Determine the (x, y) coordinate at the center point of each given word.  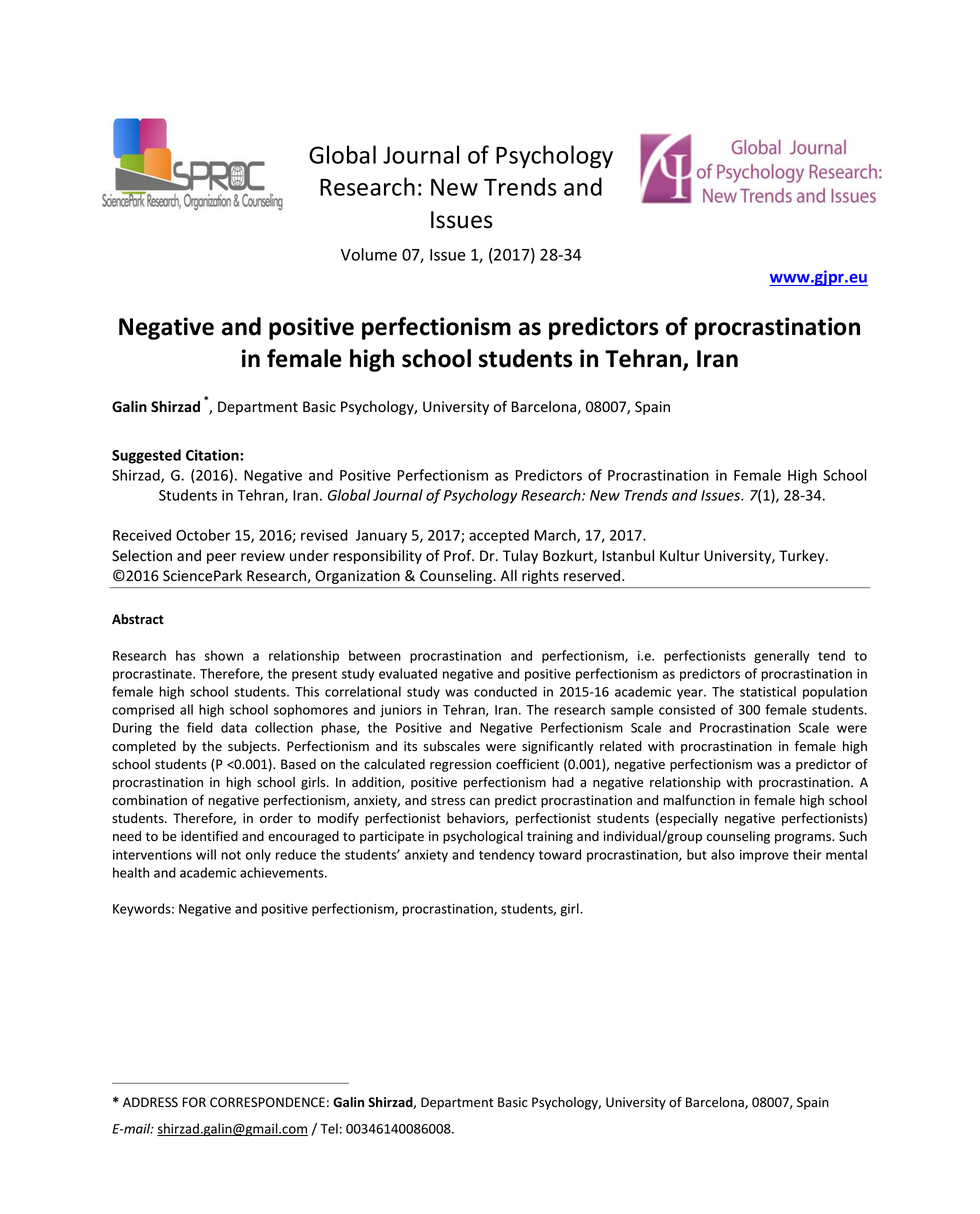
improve (764, 856)
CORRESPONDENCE (267, 1102)
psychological (483, 837)
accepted (499, 536)
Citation (213, 455)
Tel (329, 1128)
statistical (768, 691)
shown (224, 655)
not (231, 855)
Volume (369, 254)
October (203, 535)
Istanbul (628, 556)
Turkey (803, 557)
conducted (505, 691)
